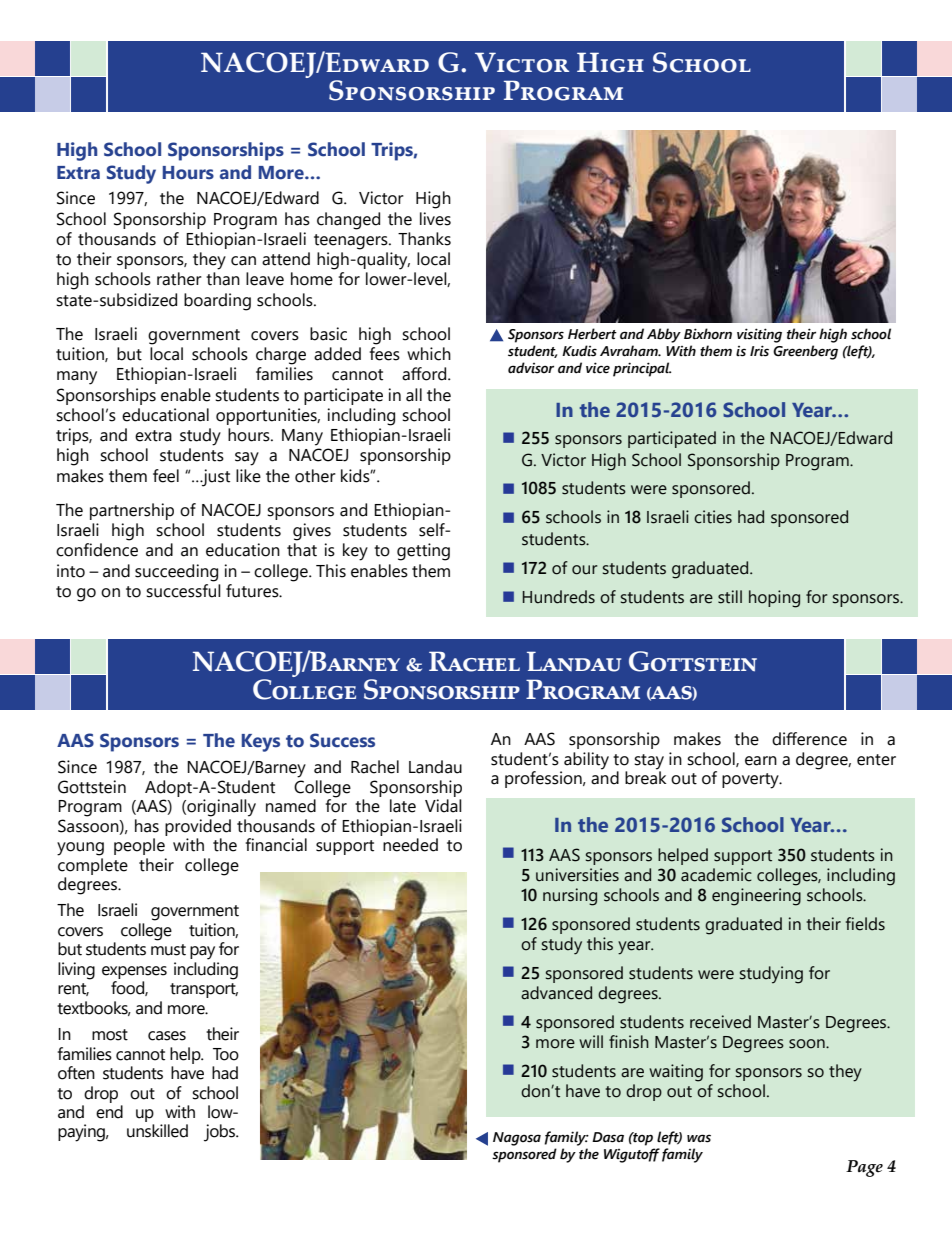 The image size is (952, 1233). What do you see at coordinates (221, 1133) in the screenshot?
I see `jobs` at bounding box center [221, 1133].
